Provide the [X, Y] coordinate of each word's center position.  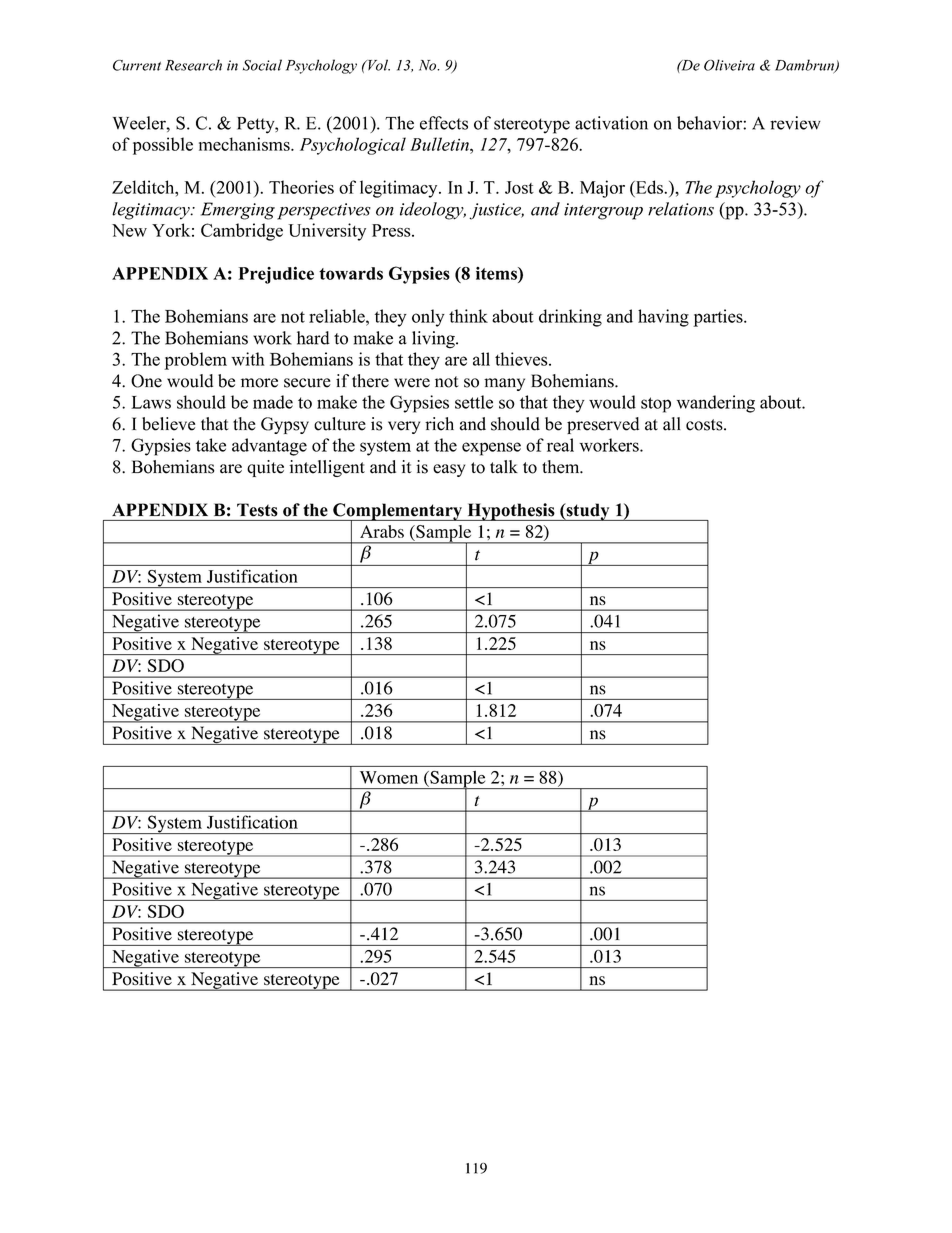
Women [389, 777]
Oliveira [729, 65]
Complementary [397, 512]
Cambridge [242, 232]
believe [168, 424]
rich [439, 424]
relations [681, 209]
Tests [257, 510]
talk [504, 467]
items [497, 273]
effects [444, 123]
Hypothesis [511, 512]
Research [193, 65]
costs [705, 425]
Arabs [382, 531]
